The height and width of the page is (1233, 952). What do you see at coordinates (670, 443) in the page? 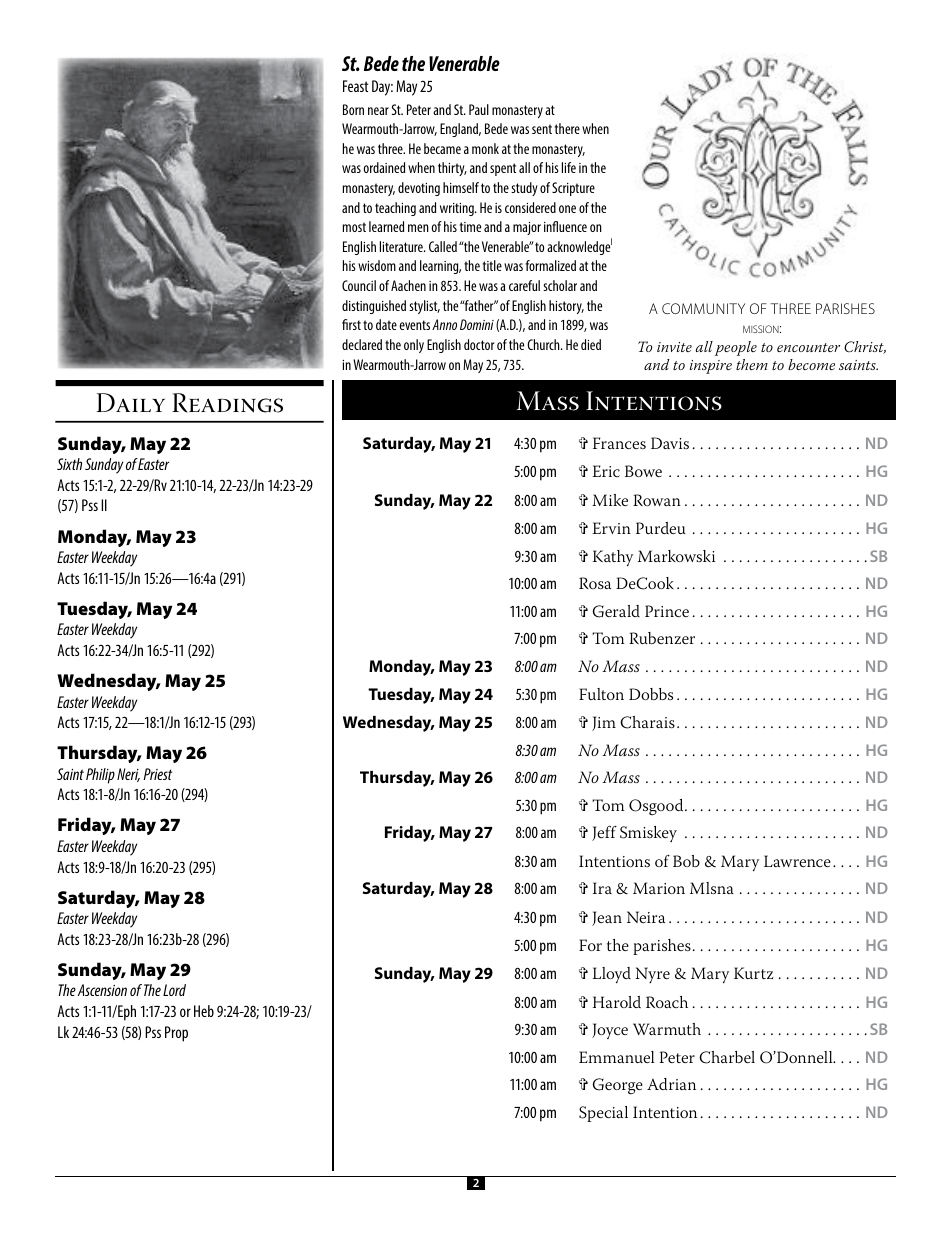
I see `Davis` at bounding box center [670, 443].
